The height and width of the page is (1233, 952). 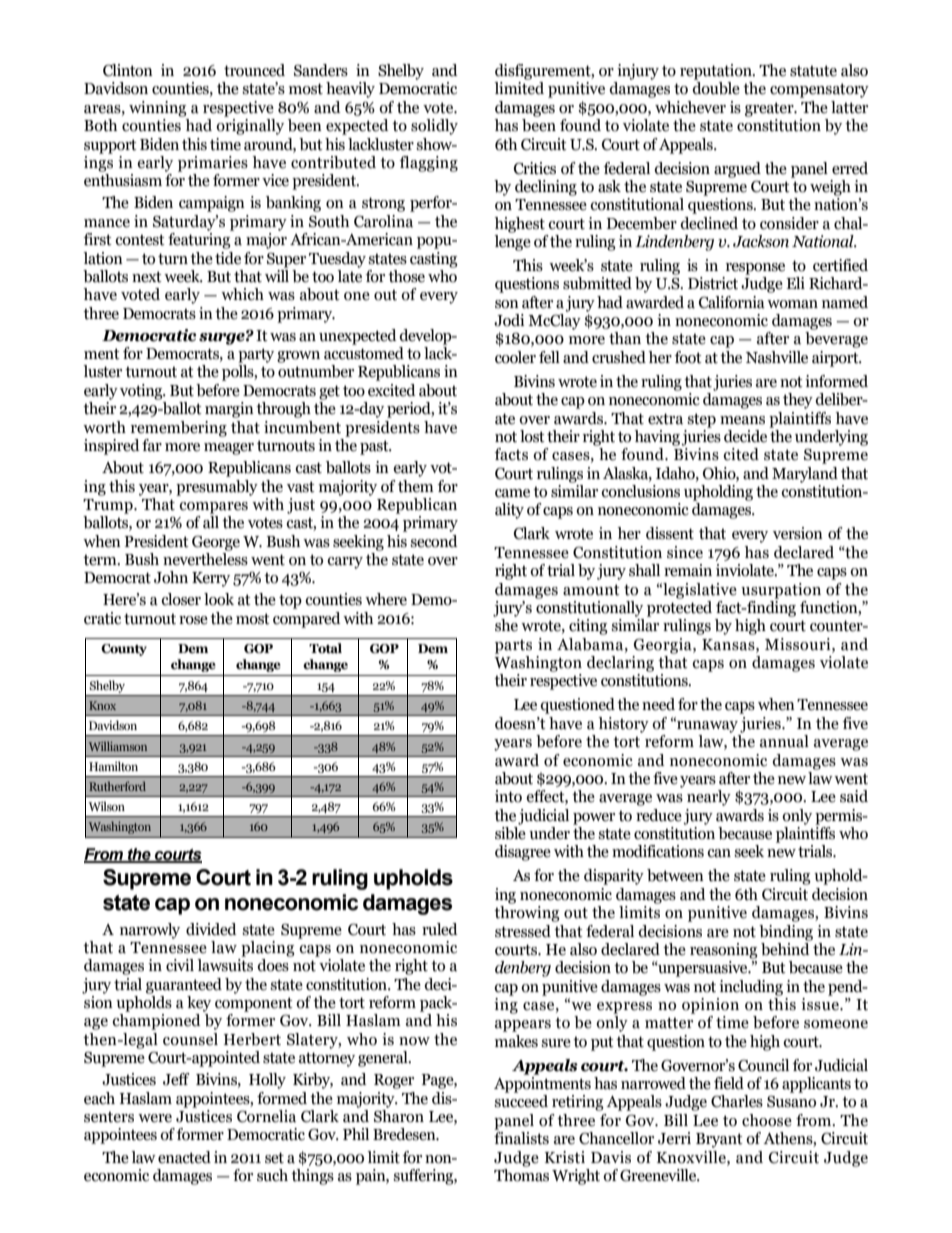 What do you see at coordinates (184, 1157) in the page?
I see `enacted` at bounding box center [184, 1157].
